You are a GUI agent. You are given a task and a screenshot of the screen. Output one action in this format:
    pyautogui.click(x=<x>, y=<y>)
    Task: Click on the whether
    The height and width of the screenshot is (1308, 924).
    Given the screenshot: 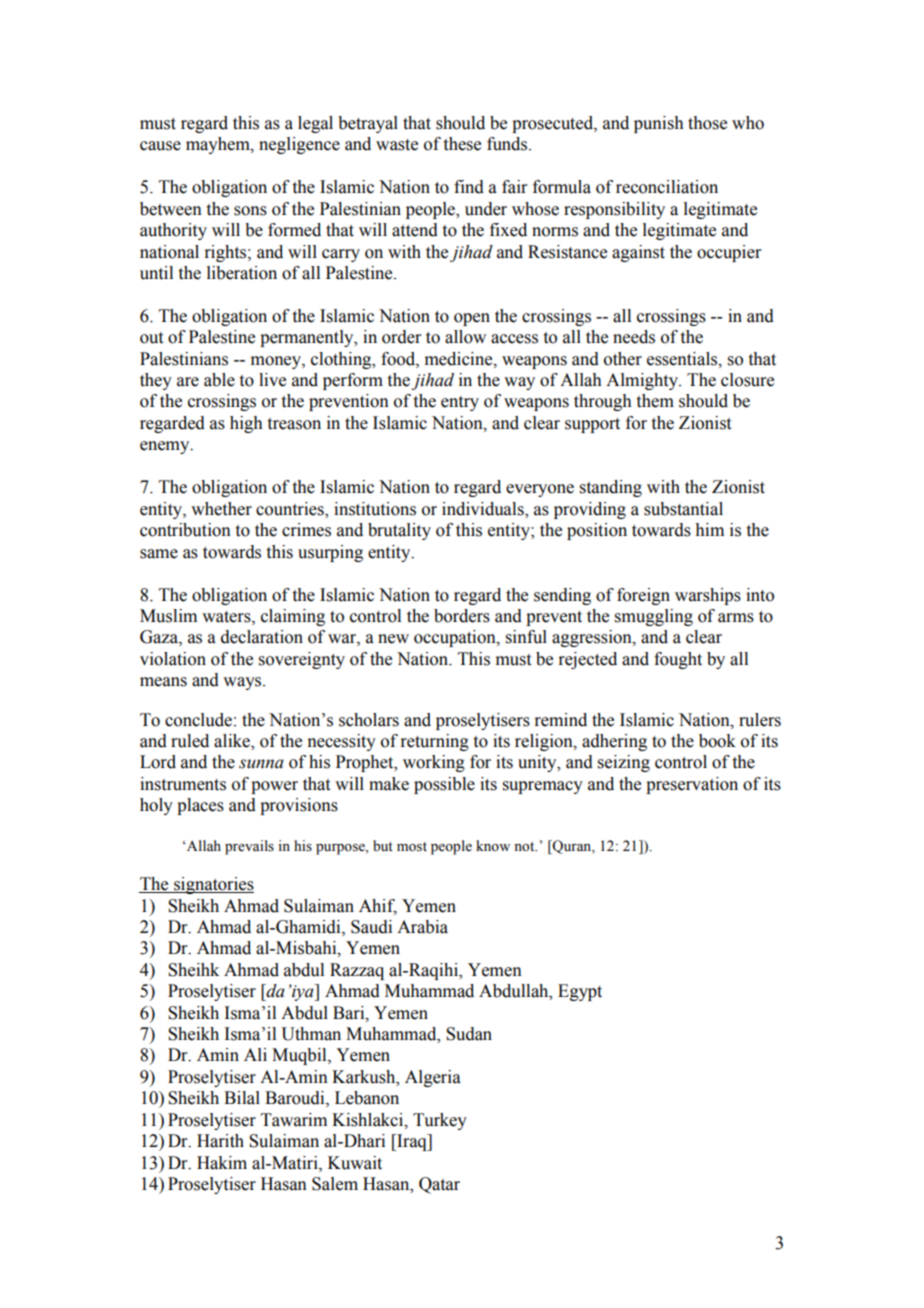 What is the action you would take?
    pyautogui.click(x=221, y=509)
